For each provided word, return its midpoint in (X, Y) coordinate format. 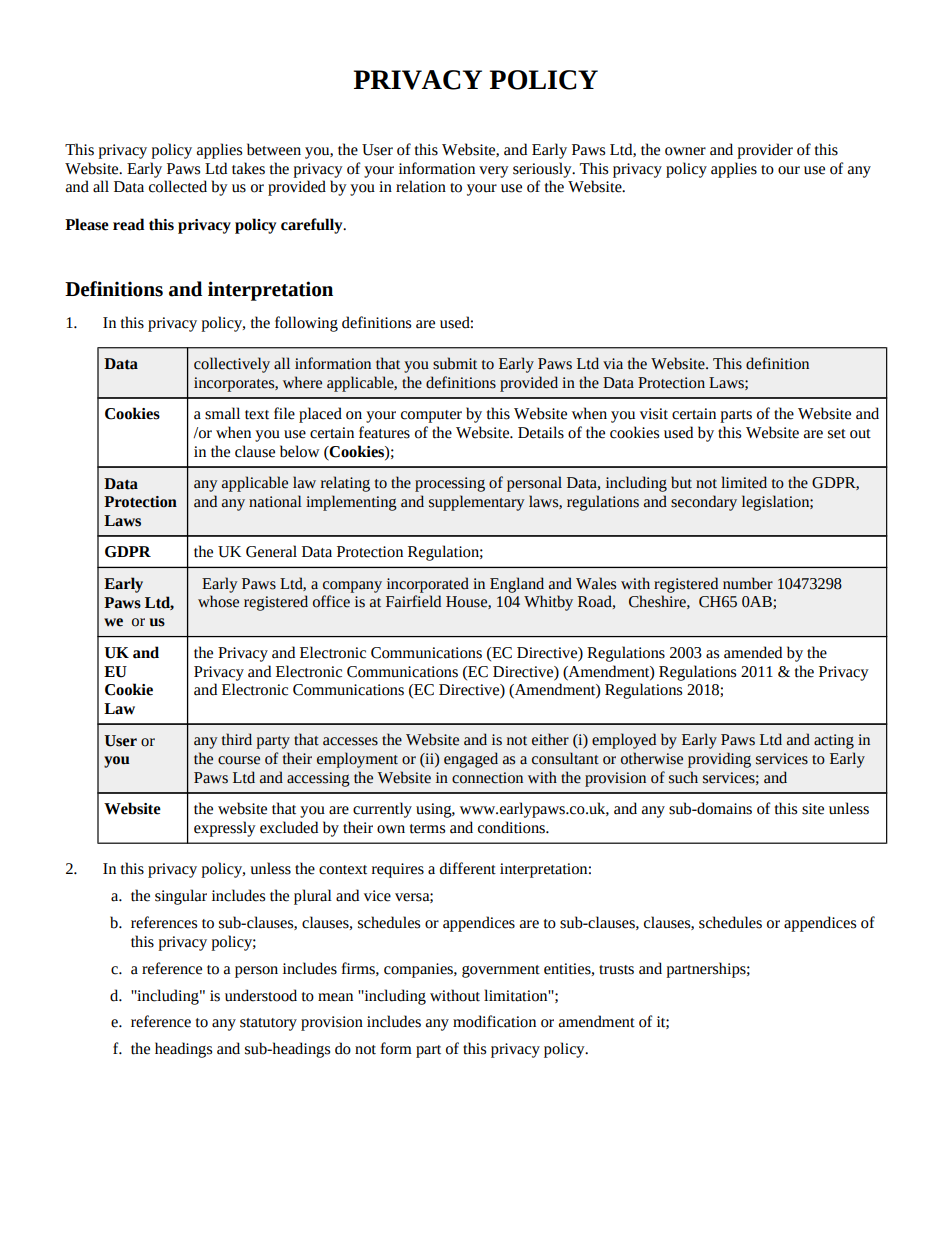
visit (654, 414)
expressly (225, 829)
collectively (232, 365)
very (494, 172)
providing (719, 760)
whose (218, 601)
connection (487, 778)
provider (765, 151)
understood (261, 995)
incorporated (428, 585)
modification (494, 1021)
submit (455, 363)
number (748, 583)
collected (178, 186)
